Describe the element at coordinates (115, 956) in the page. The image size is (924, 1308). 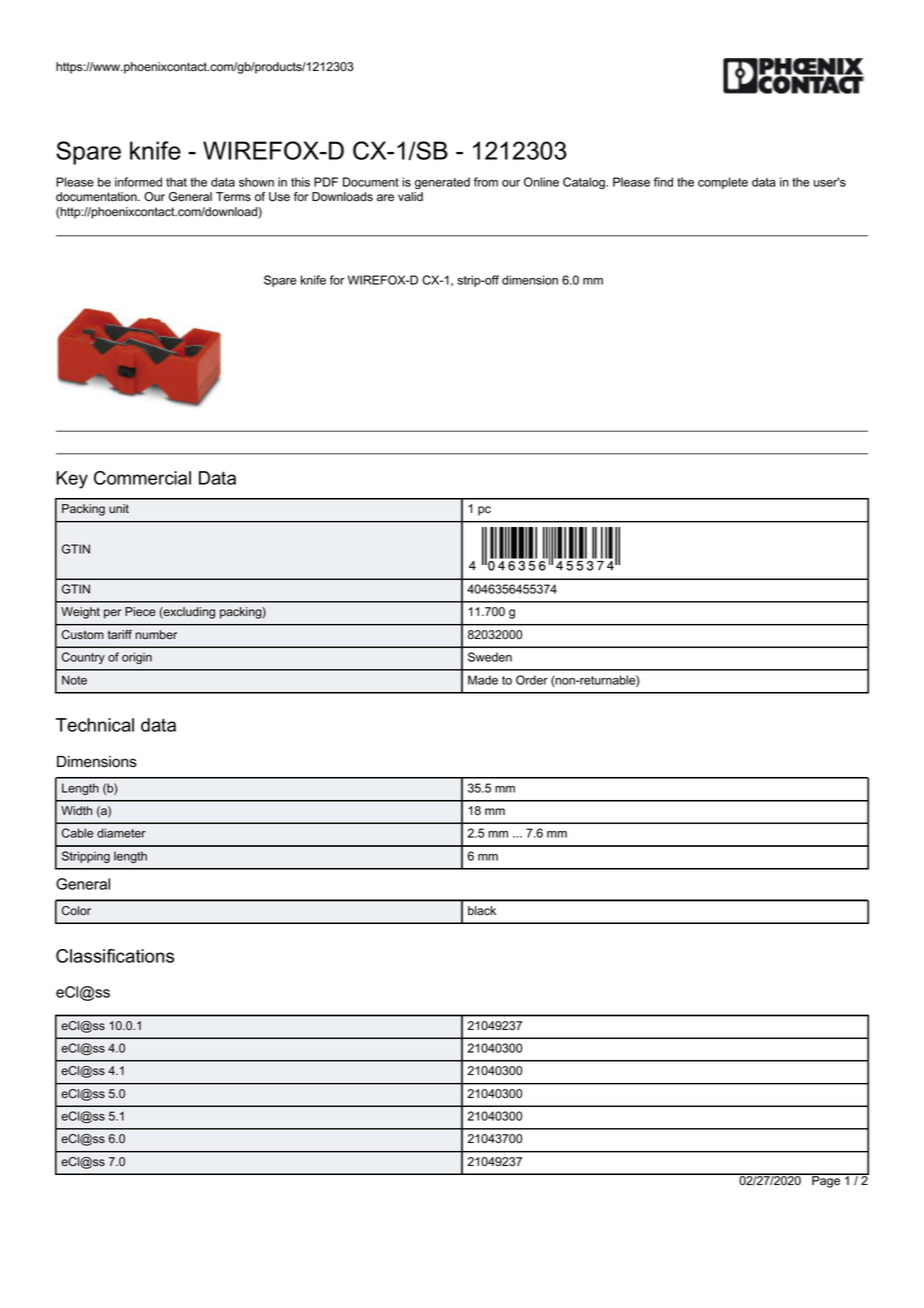
I see `Classifications` at that location.
